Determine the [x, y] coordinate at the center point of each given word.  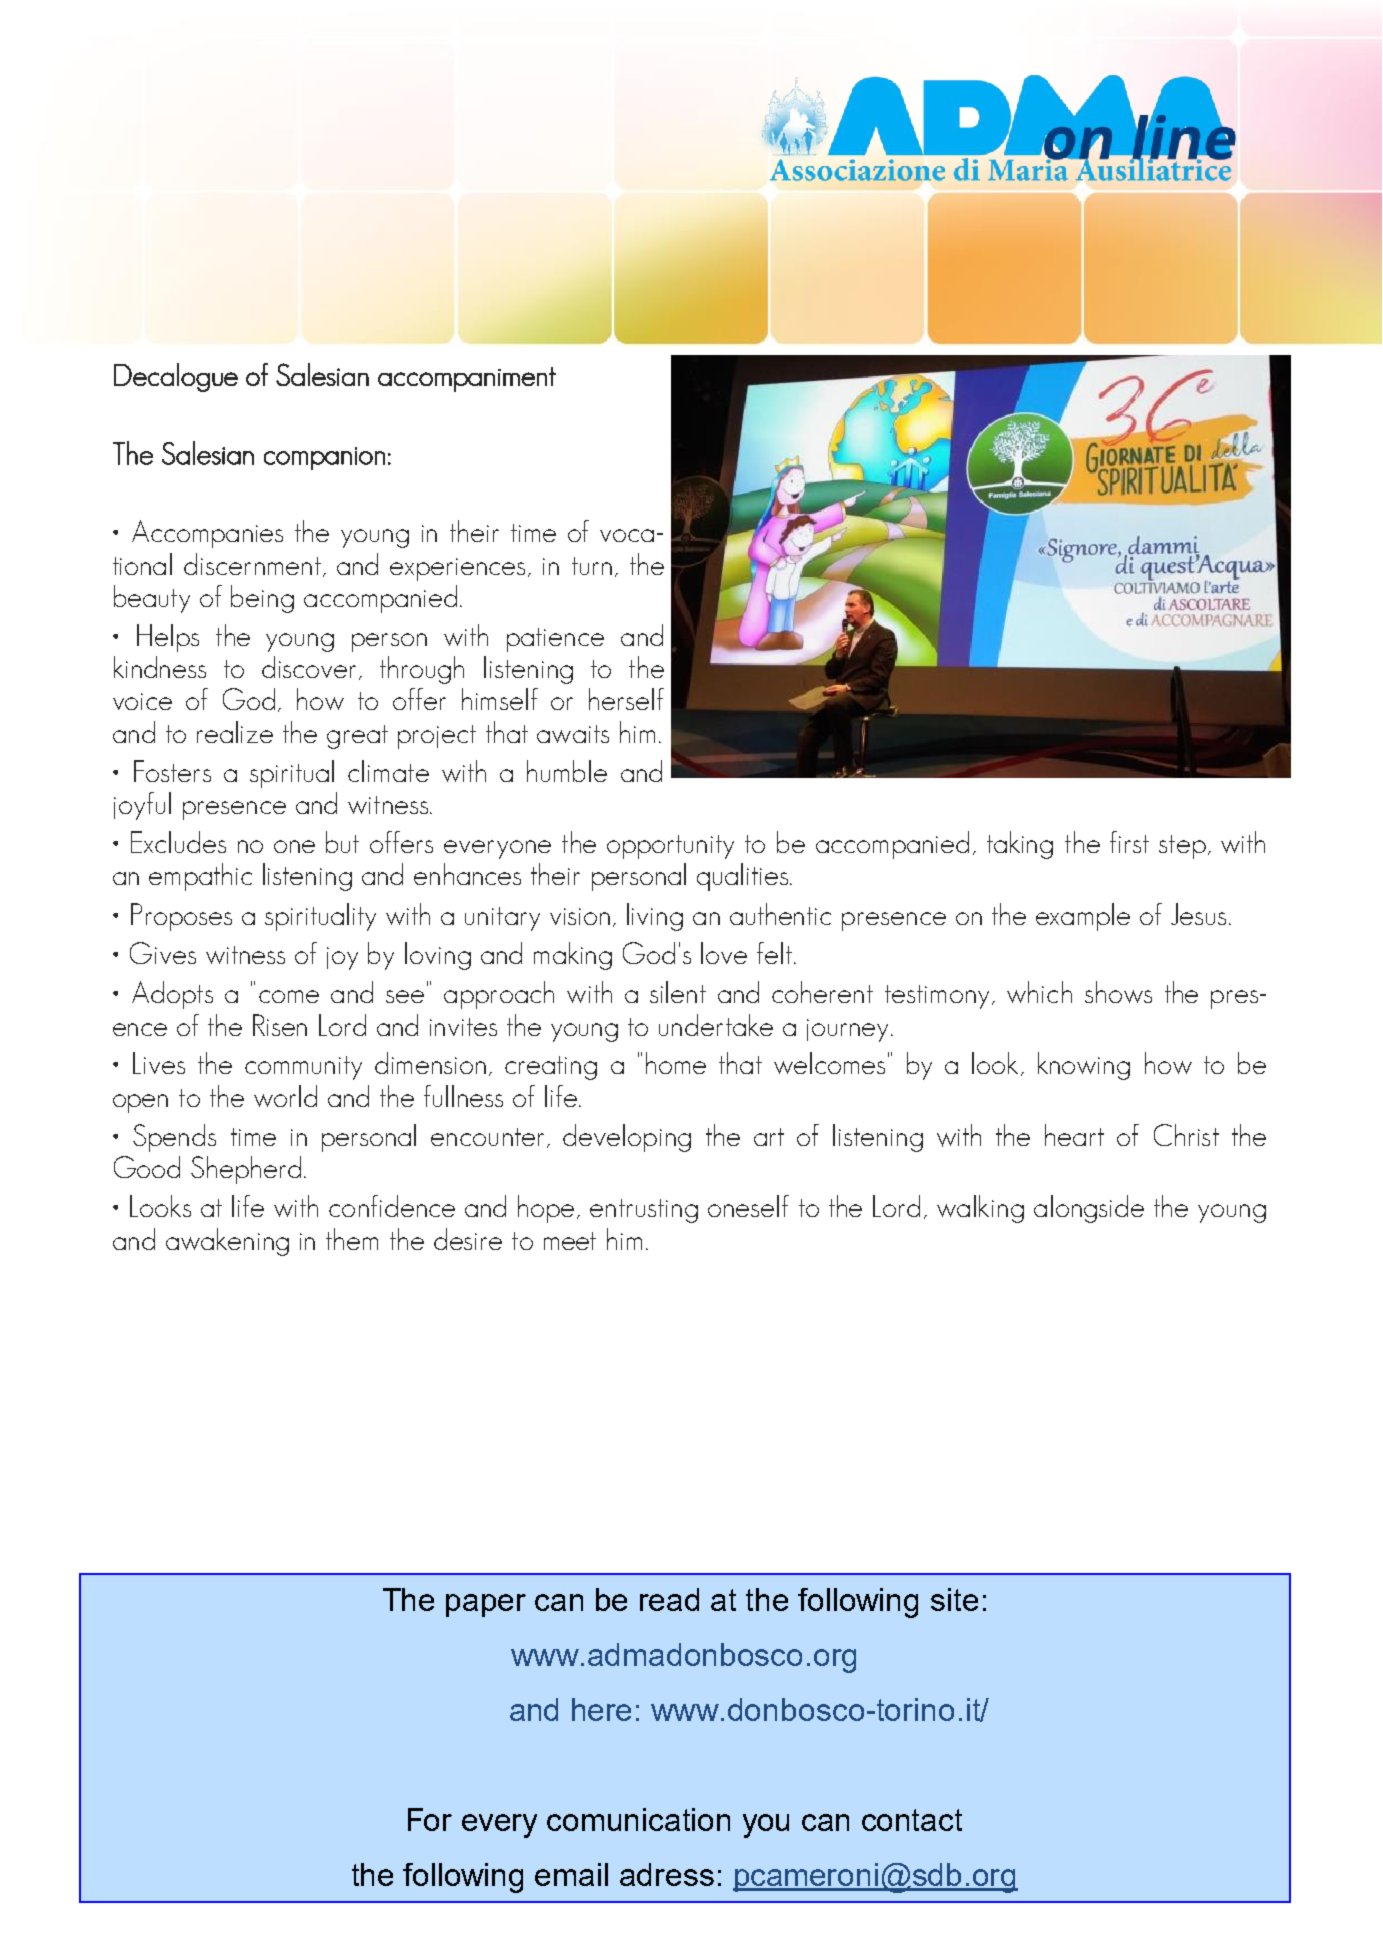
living [655, 917]
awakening [227, 1242]
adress [667, 1874]
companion [324, 458]
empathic [200, 877]
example [1083, 917]
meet [570, 1241]
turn [592, 566]
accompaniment [467, 379]
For [430, 1819]
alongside [1089, 1209]
